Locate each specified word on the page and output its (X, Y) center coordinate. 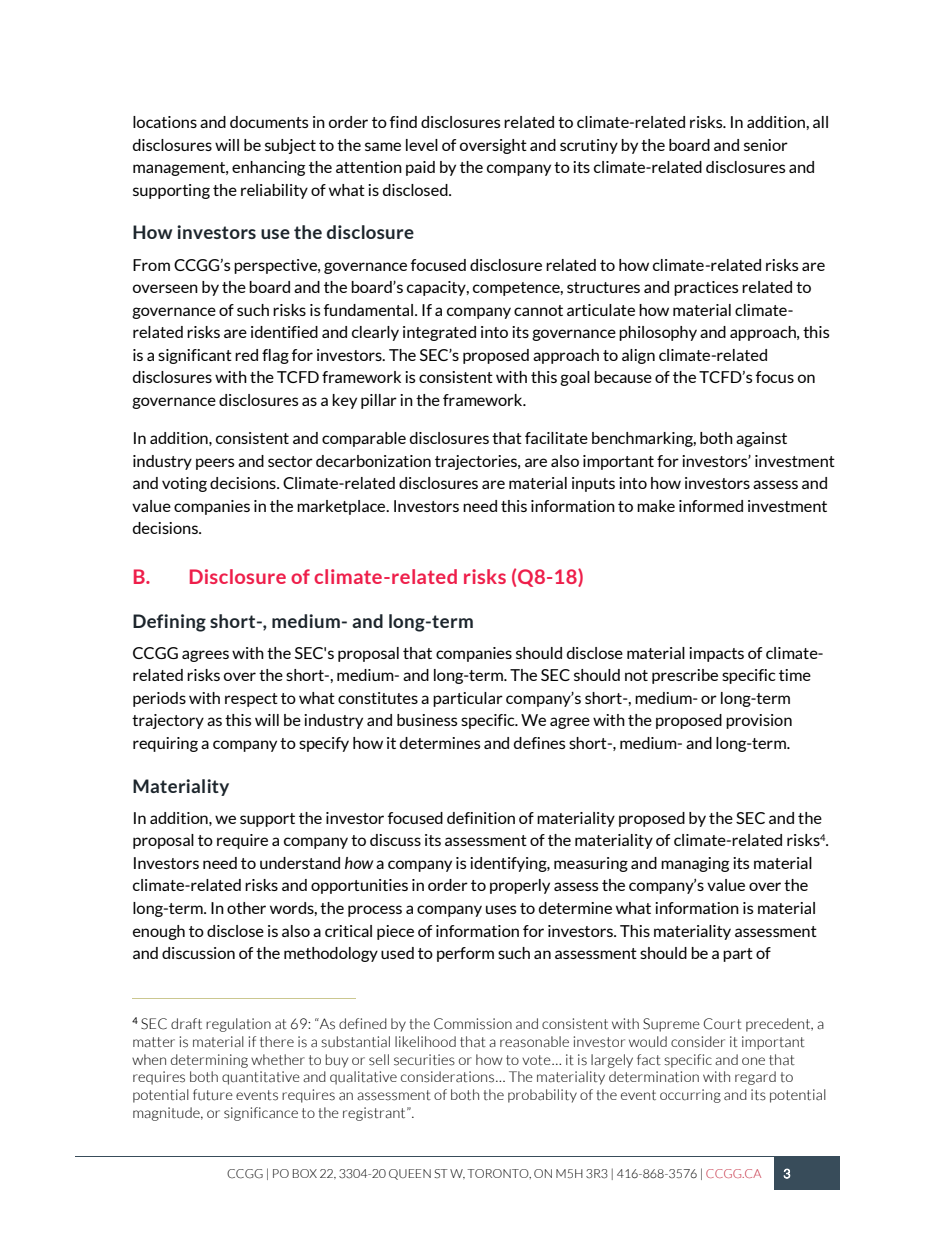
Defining (169, 623)
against (761, 439)
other (246, 908)
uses (501, 909)
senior (766, 145)
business (427, 720)
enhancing (268, 168)
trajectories (477, 462)
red (246, 355)
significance (261, 1114)
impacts (716, 654)
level (422, 145)
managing (695, 864)
